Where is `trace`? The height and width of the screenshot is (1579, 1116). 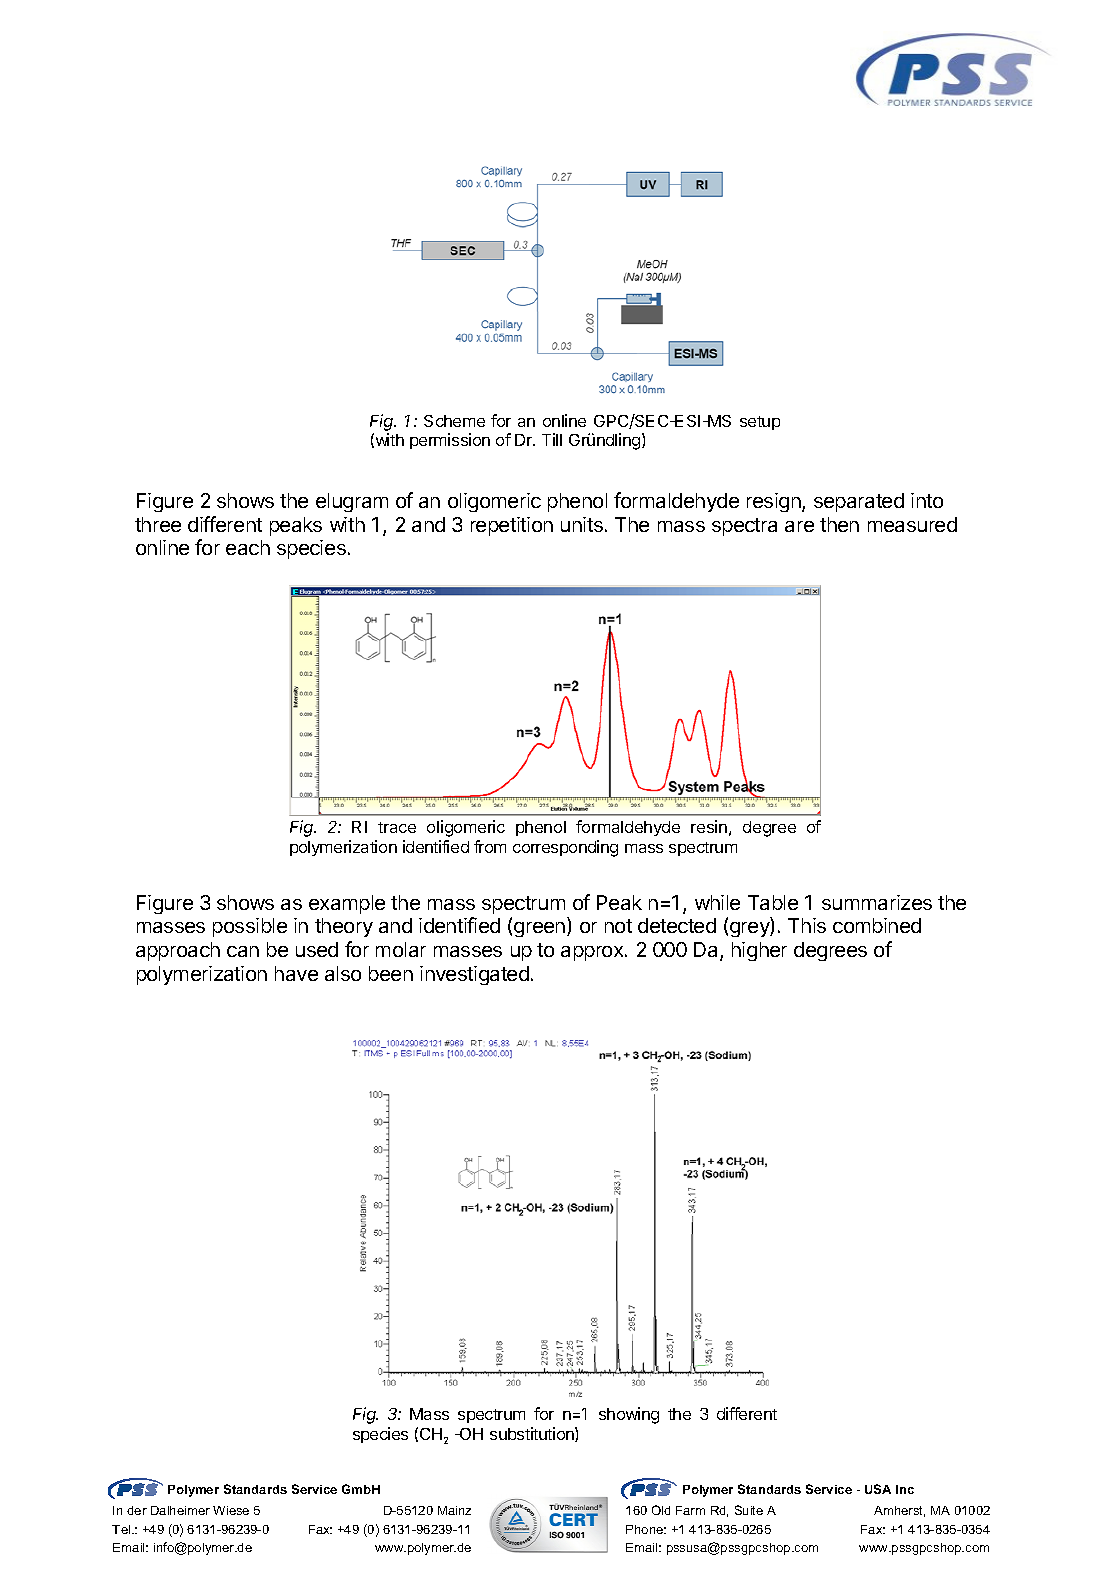 trace is located at coordinates (397, 827).
